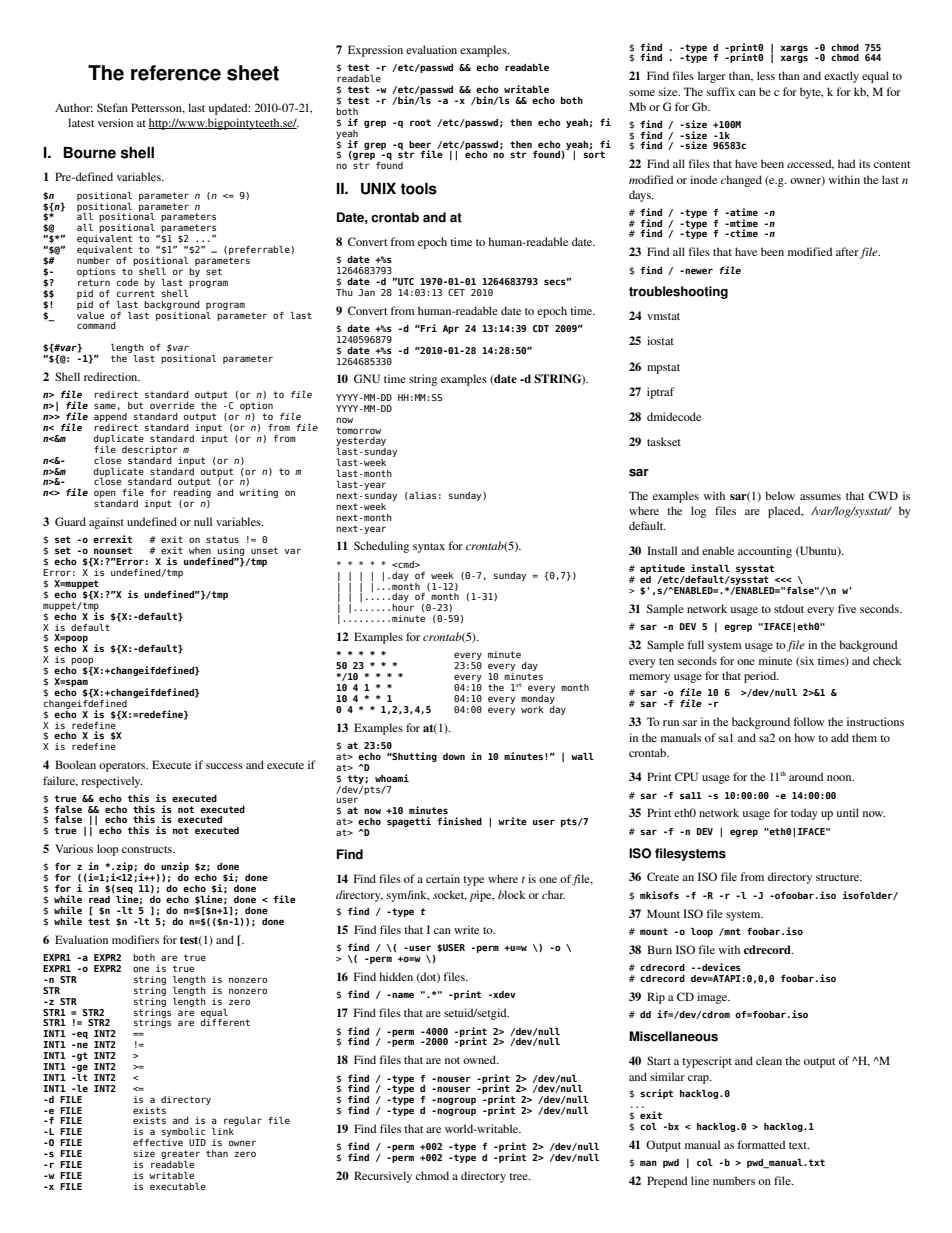 The image size is (952, 1233). I want to click on unzip, so click(175, 868).
